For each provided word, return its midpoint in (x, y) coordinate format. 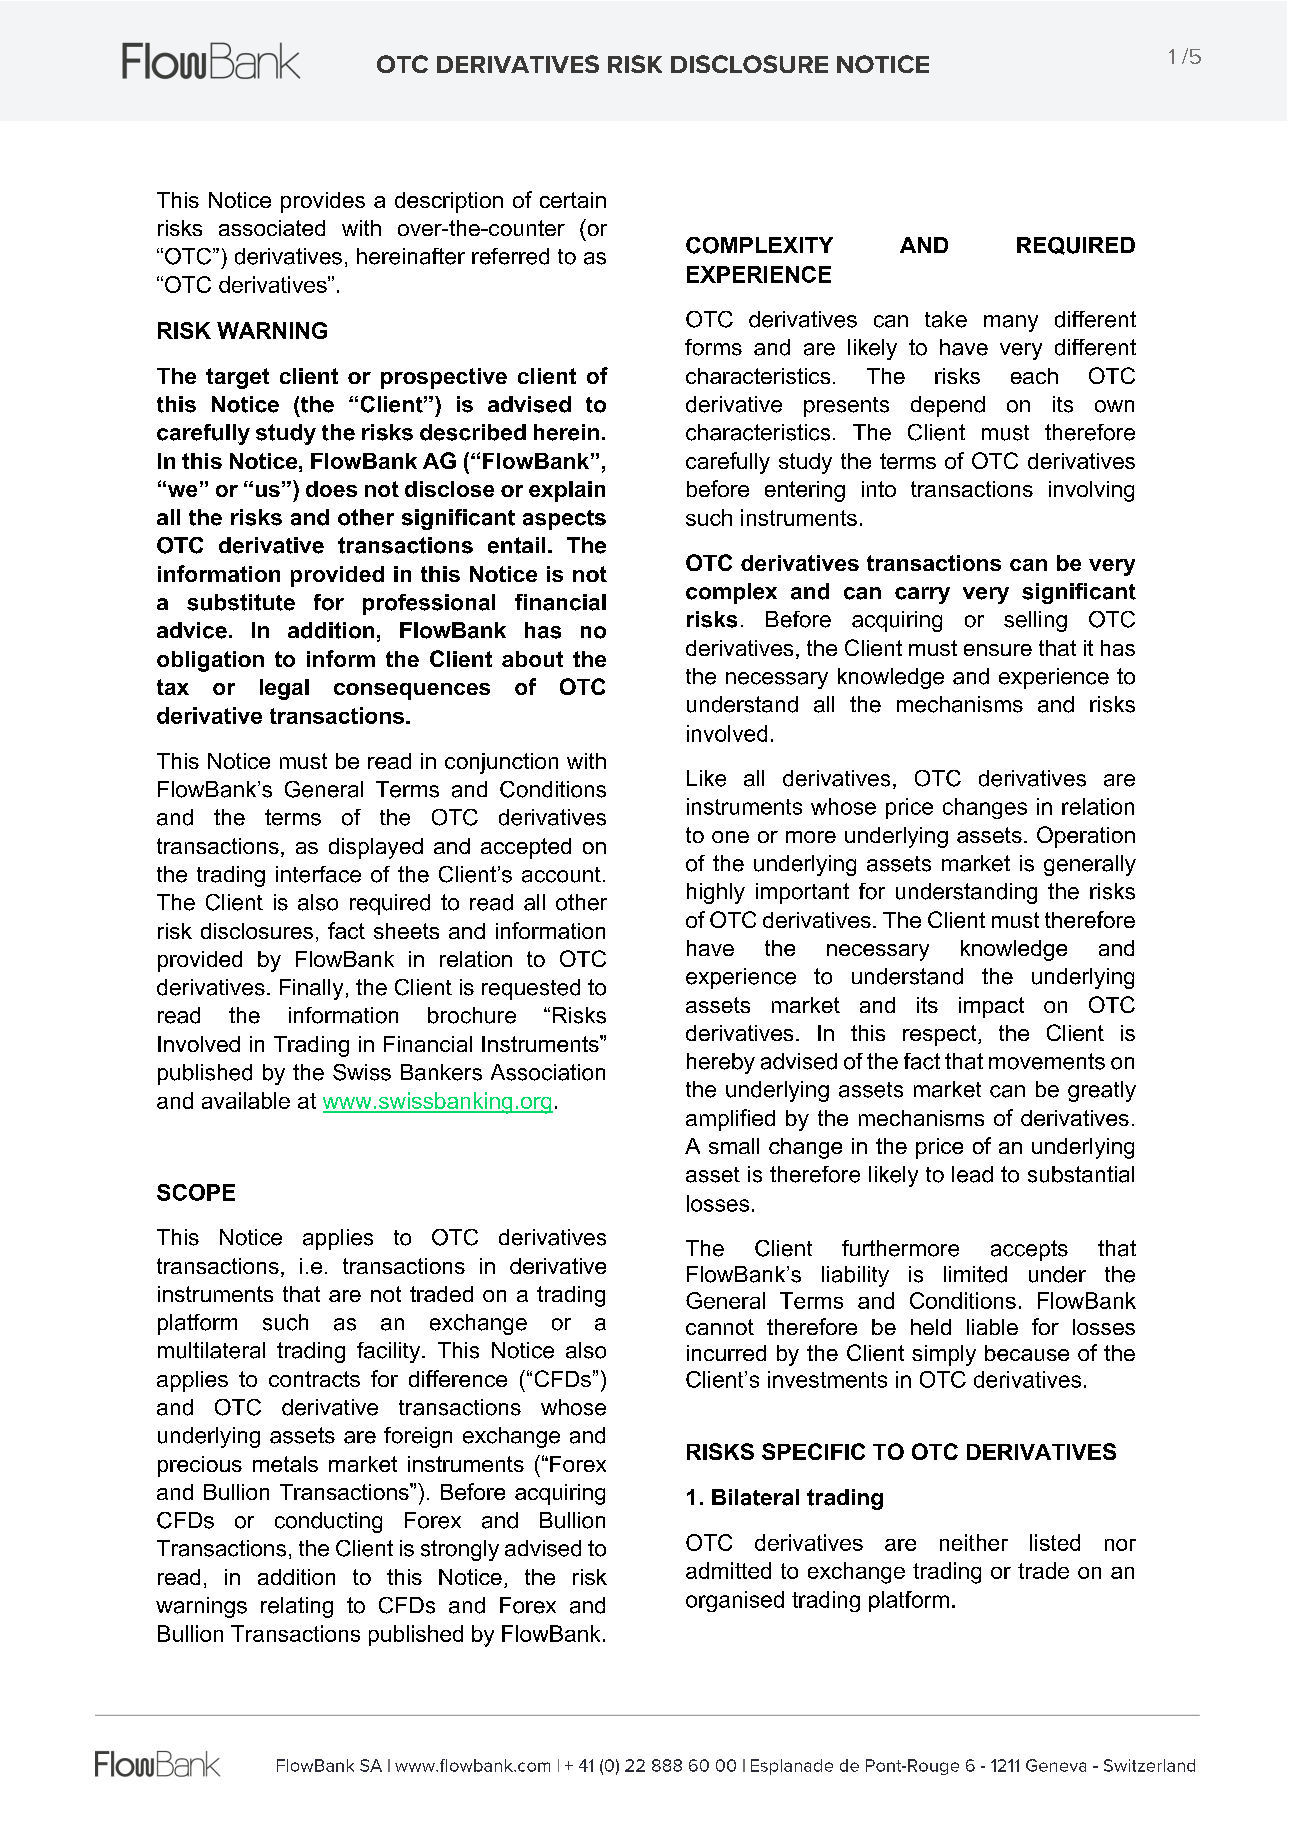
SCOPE (196, 1192)
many (1011, 323)
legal (284, 689)
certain (573, 200)
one (730, 837)
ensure (998, 650)
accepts (1029, 1250)
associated (272, 228)
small (734, 1146)
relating (297, 1607)
